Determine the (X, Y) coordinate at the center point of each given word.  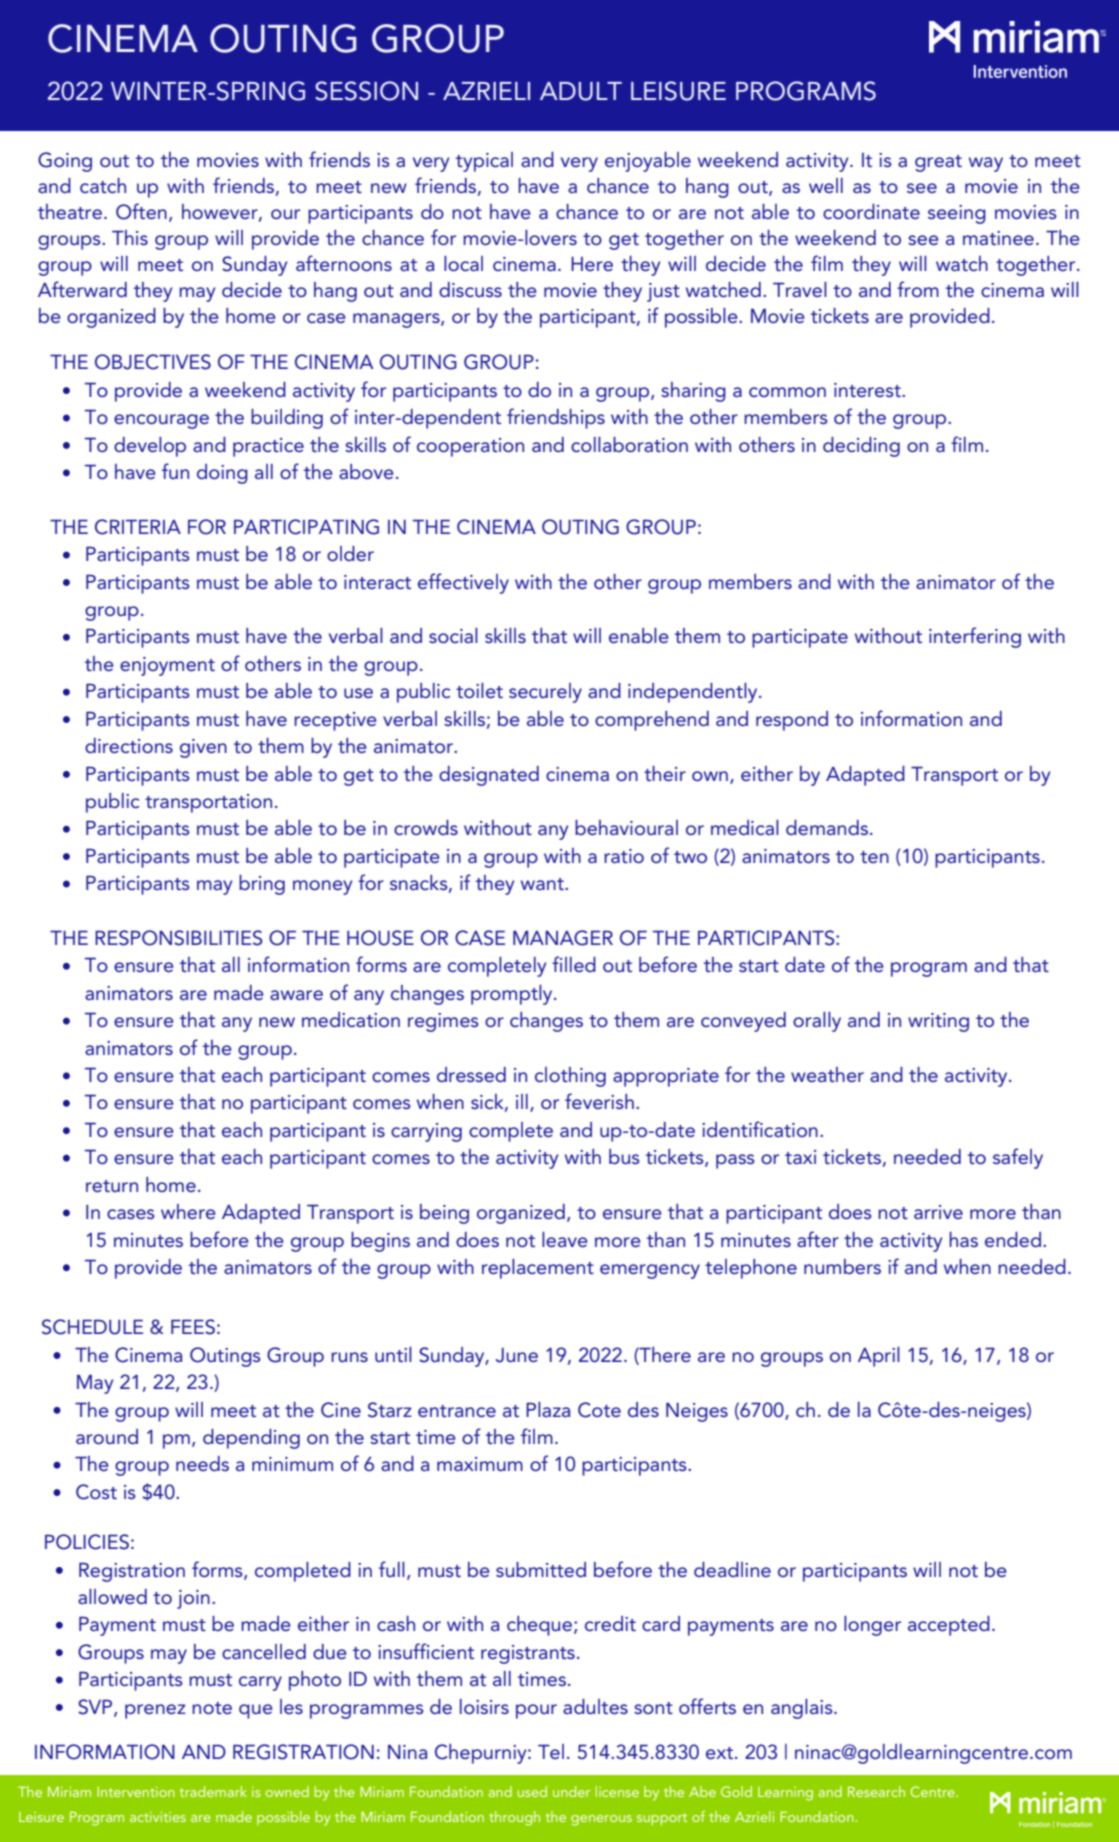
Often (141, 211)
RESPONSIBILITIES (178, 938)
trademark (213, 1791)
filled (574, 964)
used (532, 1791)
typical (484, 162)
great (938, 163)
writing (938, 1022)
